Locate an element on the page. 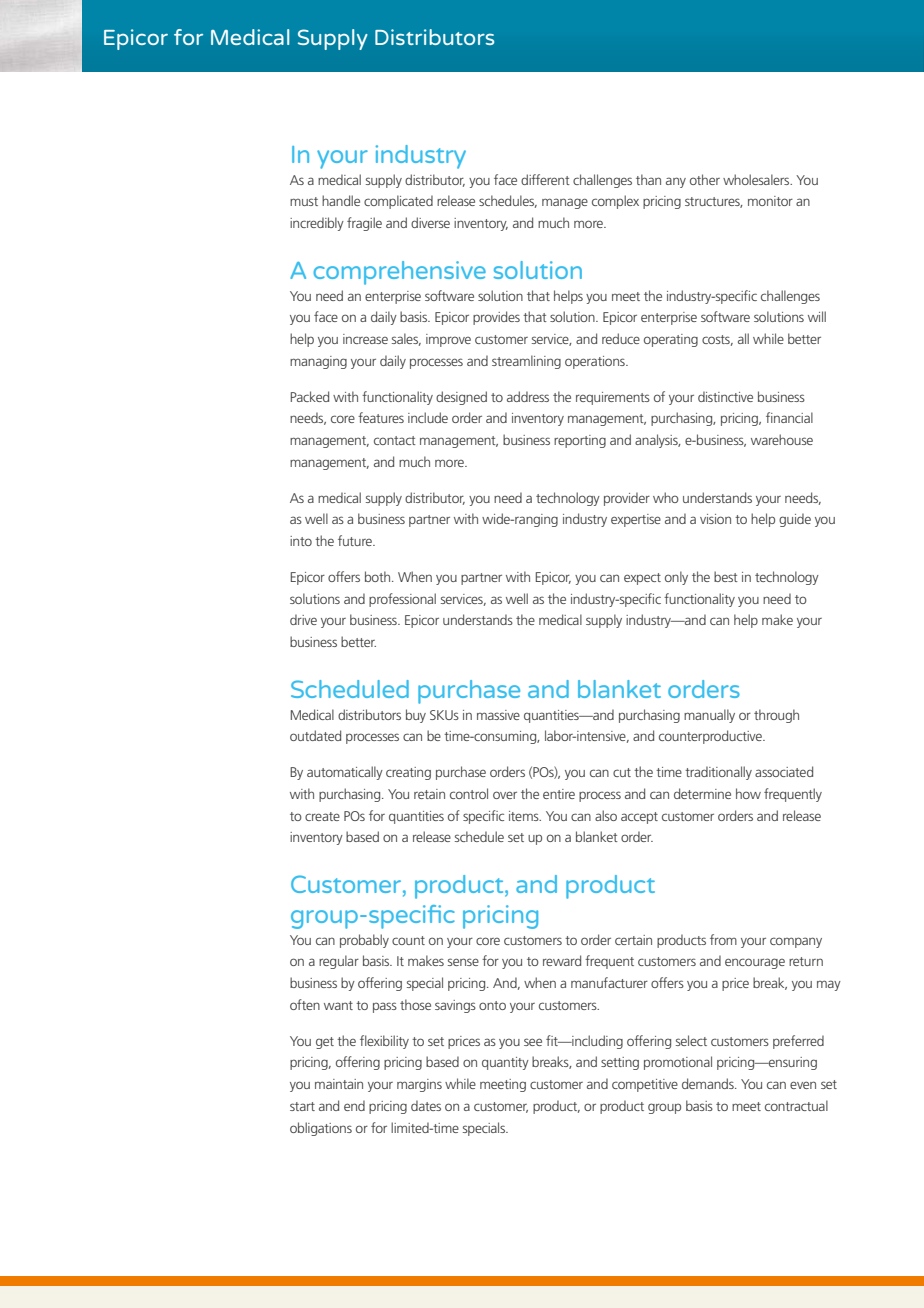 Image resolution: width=924 pixels, height=1308 pixels. fragile is located at coordinates (364, 224).
